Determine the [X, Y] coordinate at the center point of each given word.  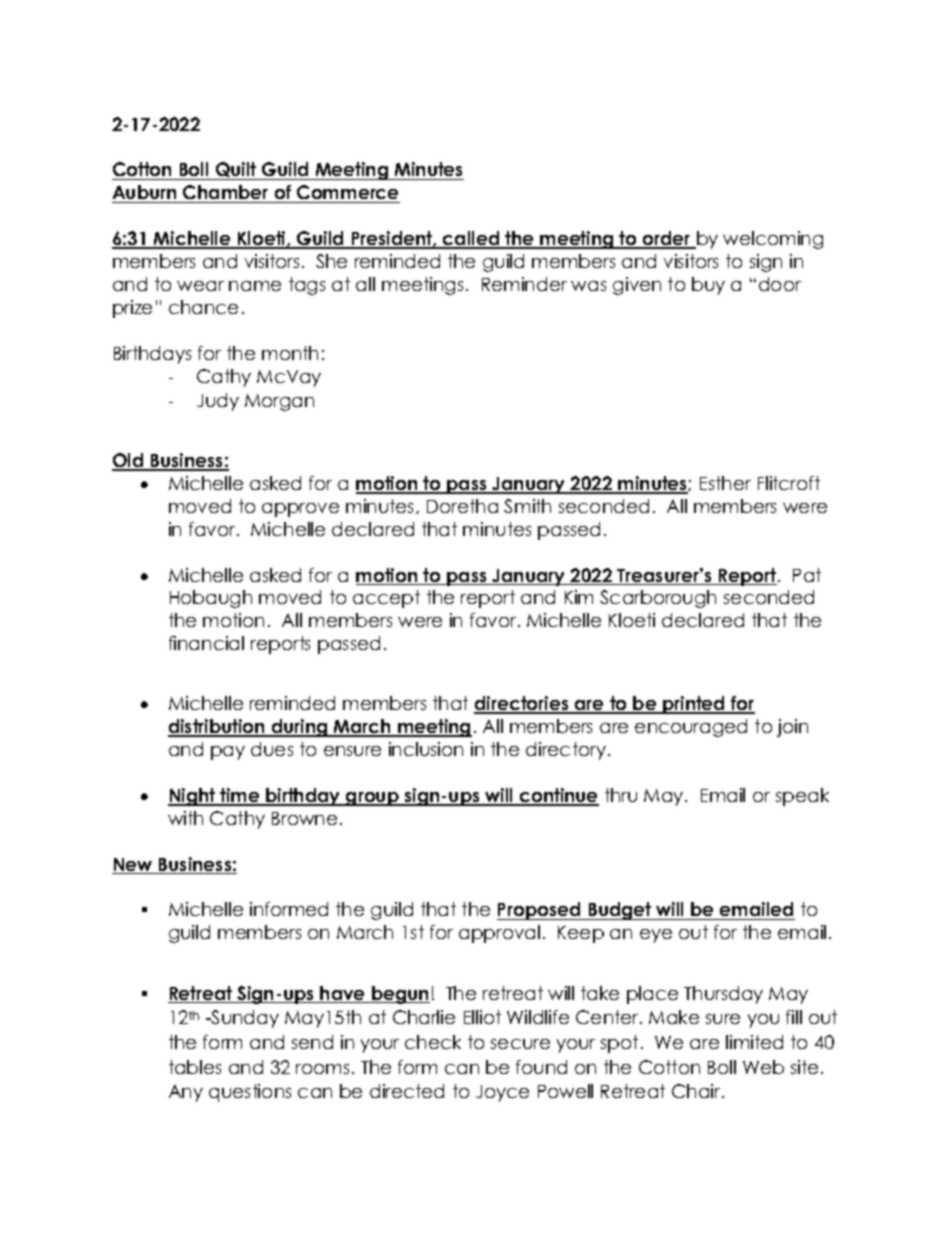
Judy [218, 402]
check [433, 1042]
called [471, 239]
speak [802, 797]
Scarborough [658, 599]
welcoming [773, 240]
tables [195, 1067]
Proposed [540, 911]
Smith [527, 506]
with [185, 818]
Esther [725, 483]
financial [206, 643]
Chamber [226, 194]
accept [386, 599]
